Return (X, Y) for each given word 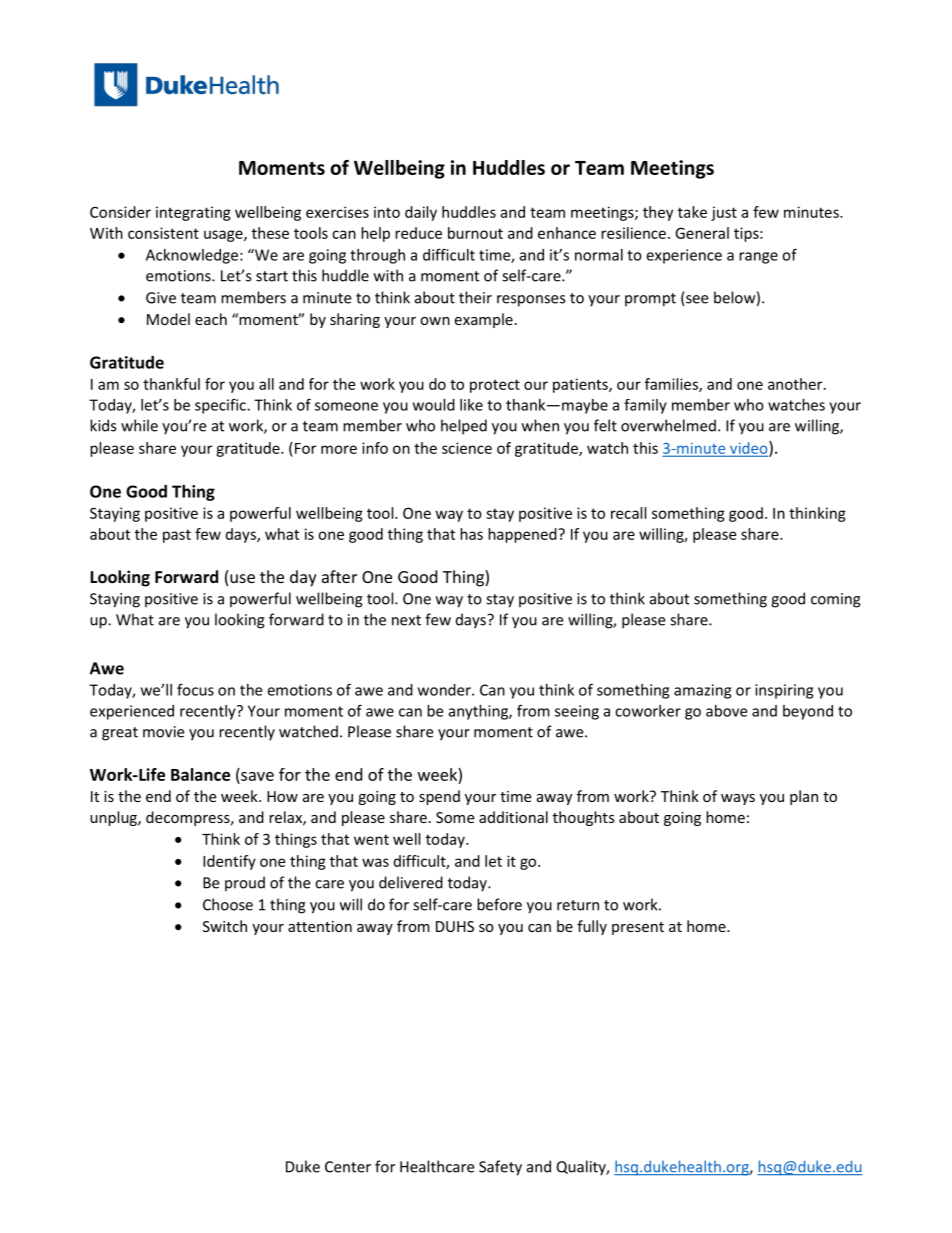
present (638, 928)
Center (348, 1167)
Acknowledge (193, 256)
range (758, 258)
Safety (500, 1168)
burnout (475, 233)
